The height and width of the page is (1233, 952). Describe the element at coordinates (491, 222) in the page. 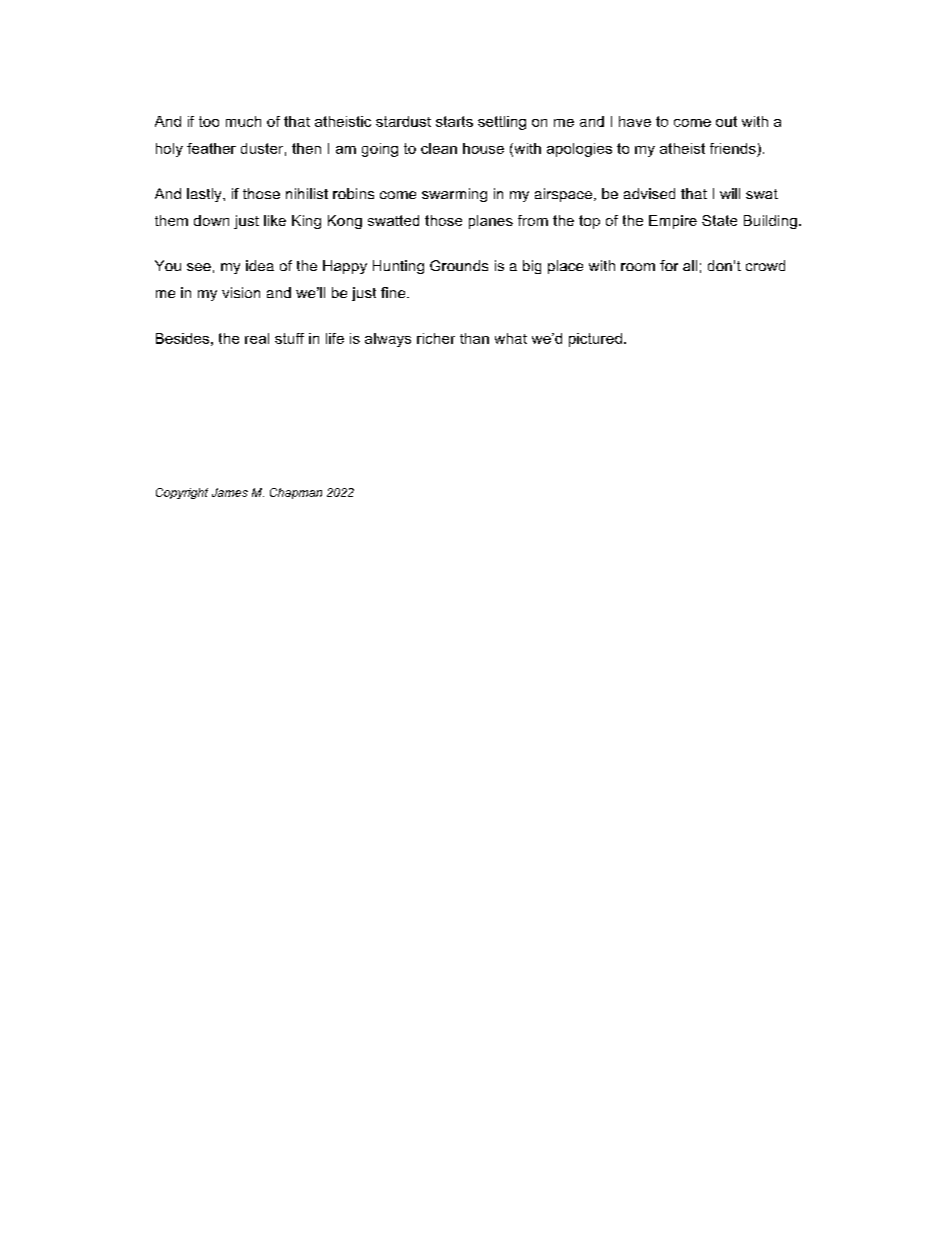

I see `planes` at that location.
